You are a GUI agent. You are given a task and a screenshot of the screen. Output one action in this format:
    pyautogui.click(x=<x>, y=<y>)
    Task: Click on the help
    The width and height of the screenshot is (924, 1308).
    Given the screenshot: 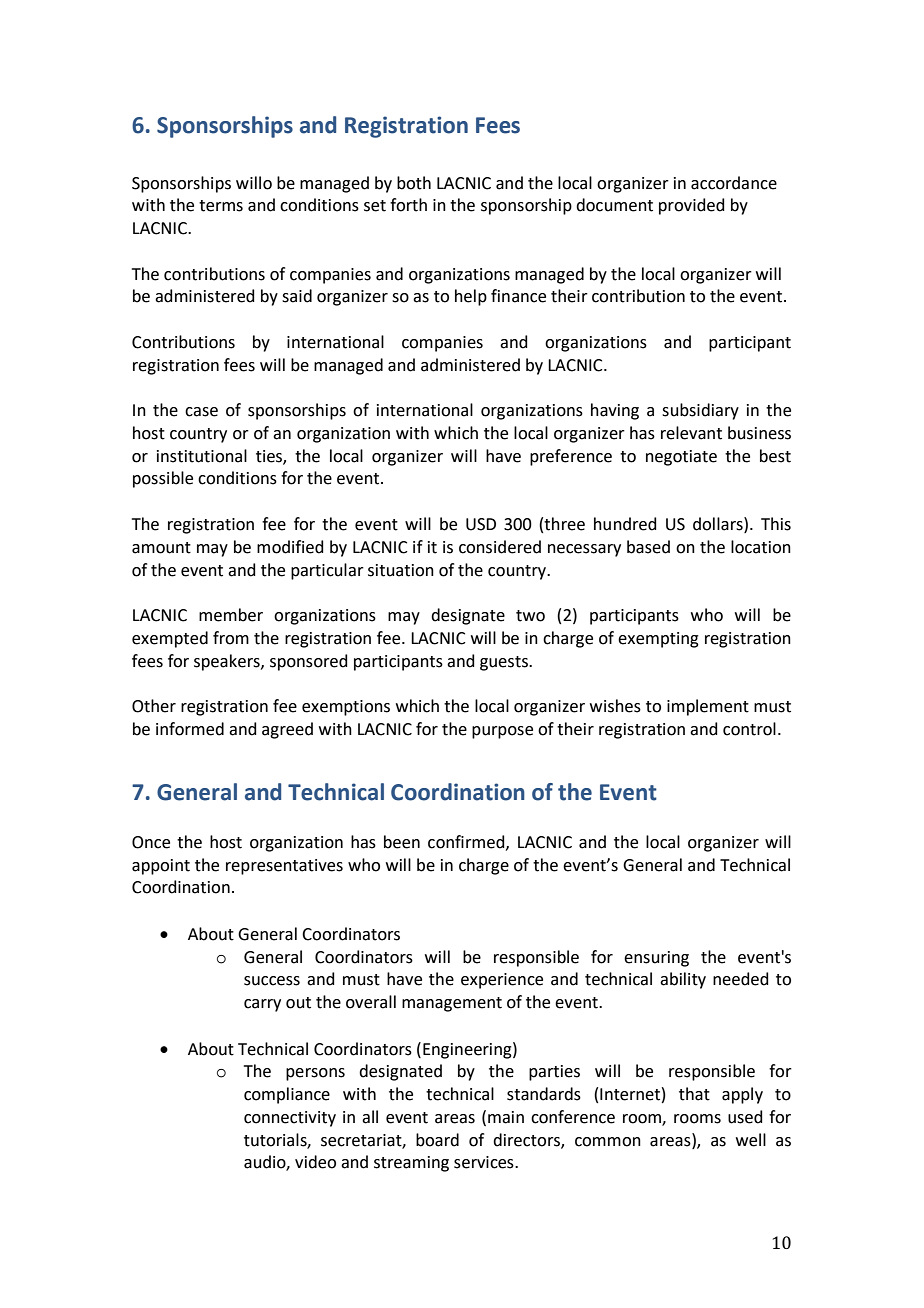 What is the action you would take?
    pyautogui.click(x=471, y=297)
